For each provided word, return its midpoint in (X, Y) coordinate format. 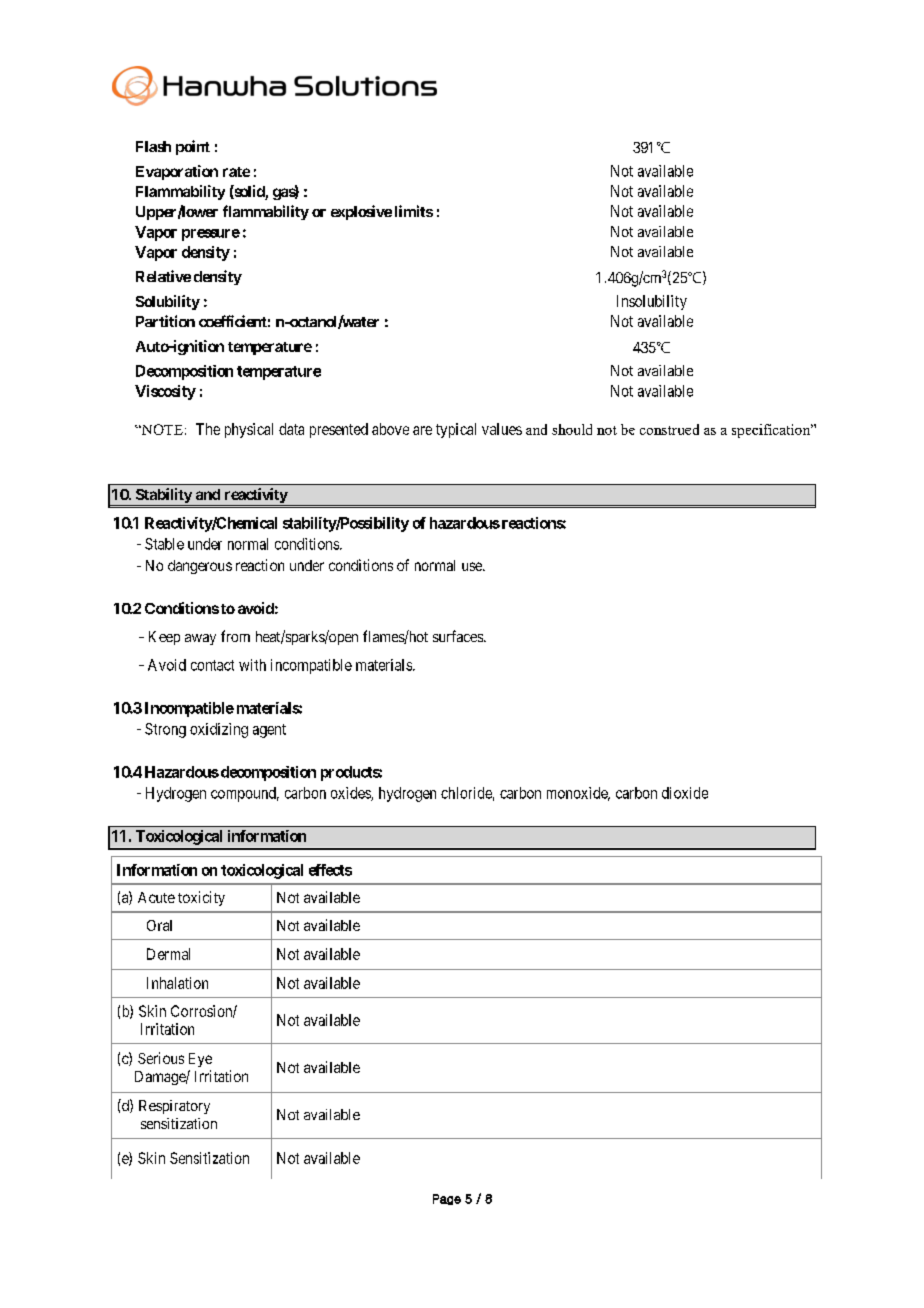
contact (212, 665)
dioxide (685, 793)
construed (669, 429)
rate (236, 172)
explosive (361, 212)
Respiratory (174, 1107)
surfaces (459, 636)
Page (447, 1199)
